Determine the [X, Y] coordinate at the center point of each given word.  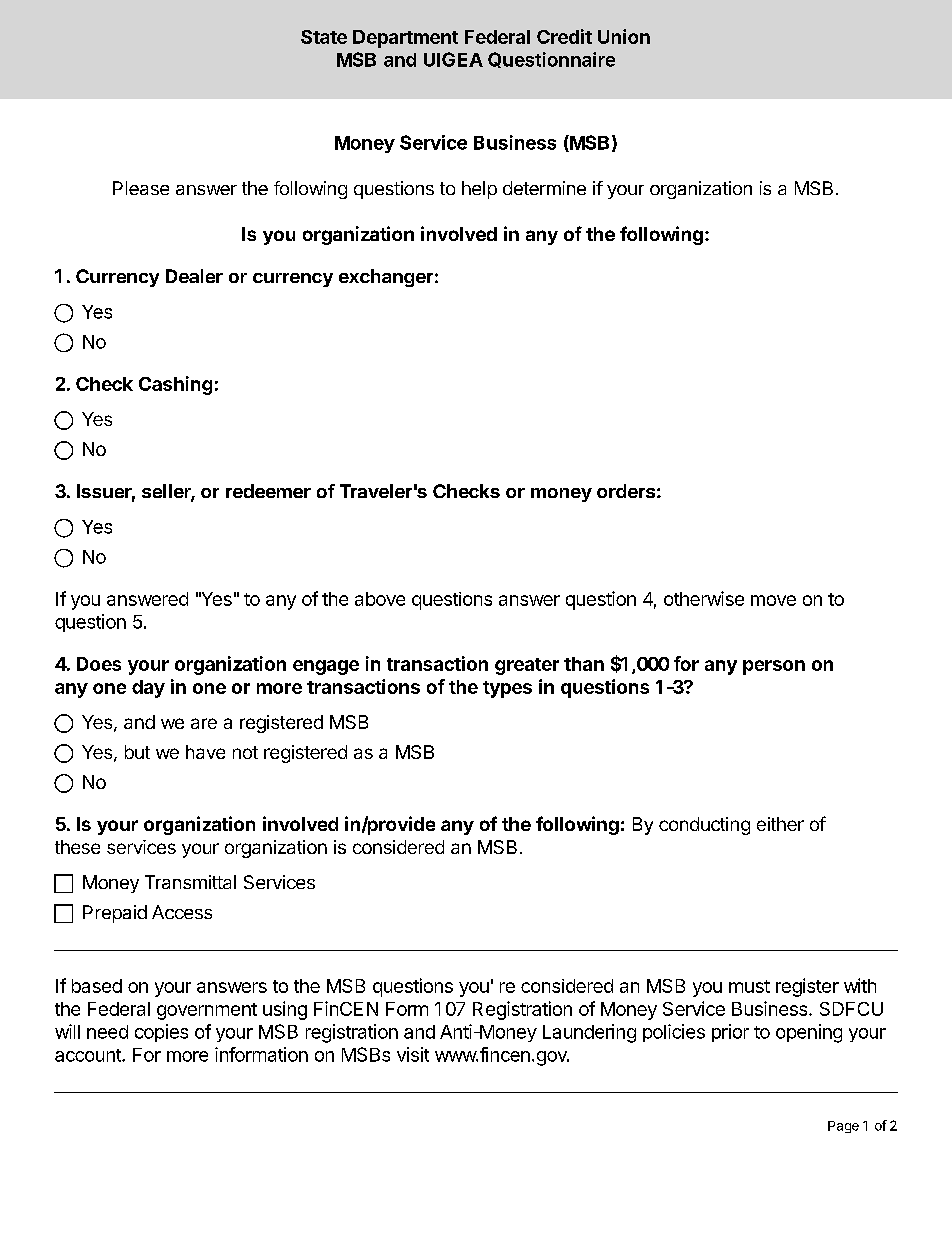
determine [544, 188]
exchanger [386, 278]
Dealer [194, 276]
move [773, 600]
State [324, 37]
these [77, 847]
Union [624, 36]
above [380, 599]
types [507, 689]
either [780, 824]
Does [99, 664]
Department [405, 39]
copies [161, 1033]
